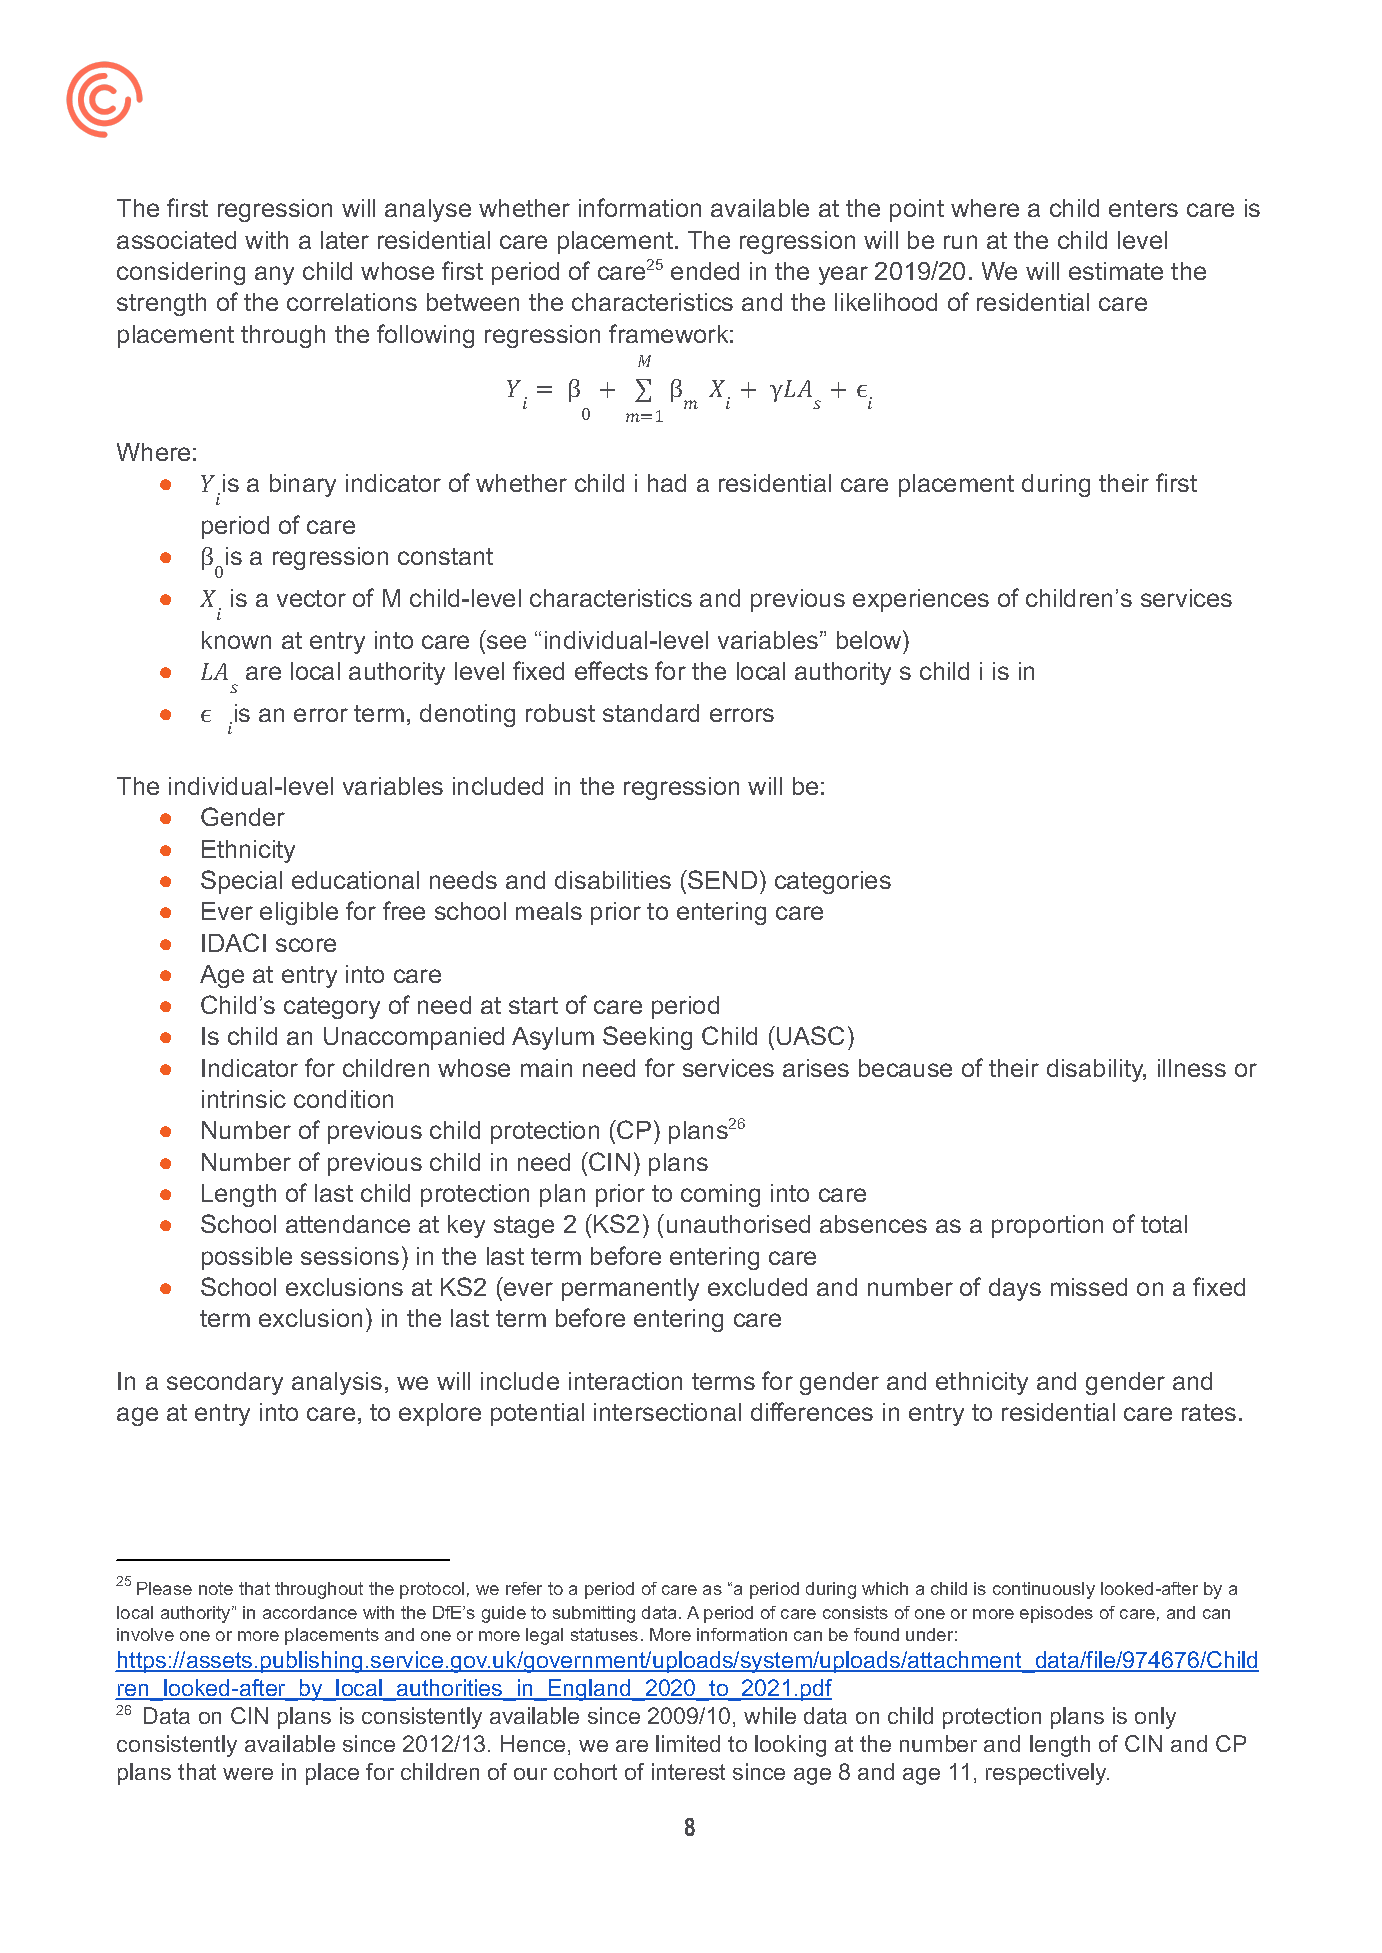 Image resolution: width=1382 pixels, height=1953 pixels. I want to click on known, so click(236, 640).
